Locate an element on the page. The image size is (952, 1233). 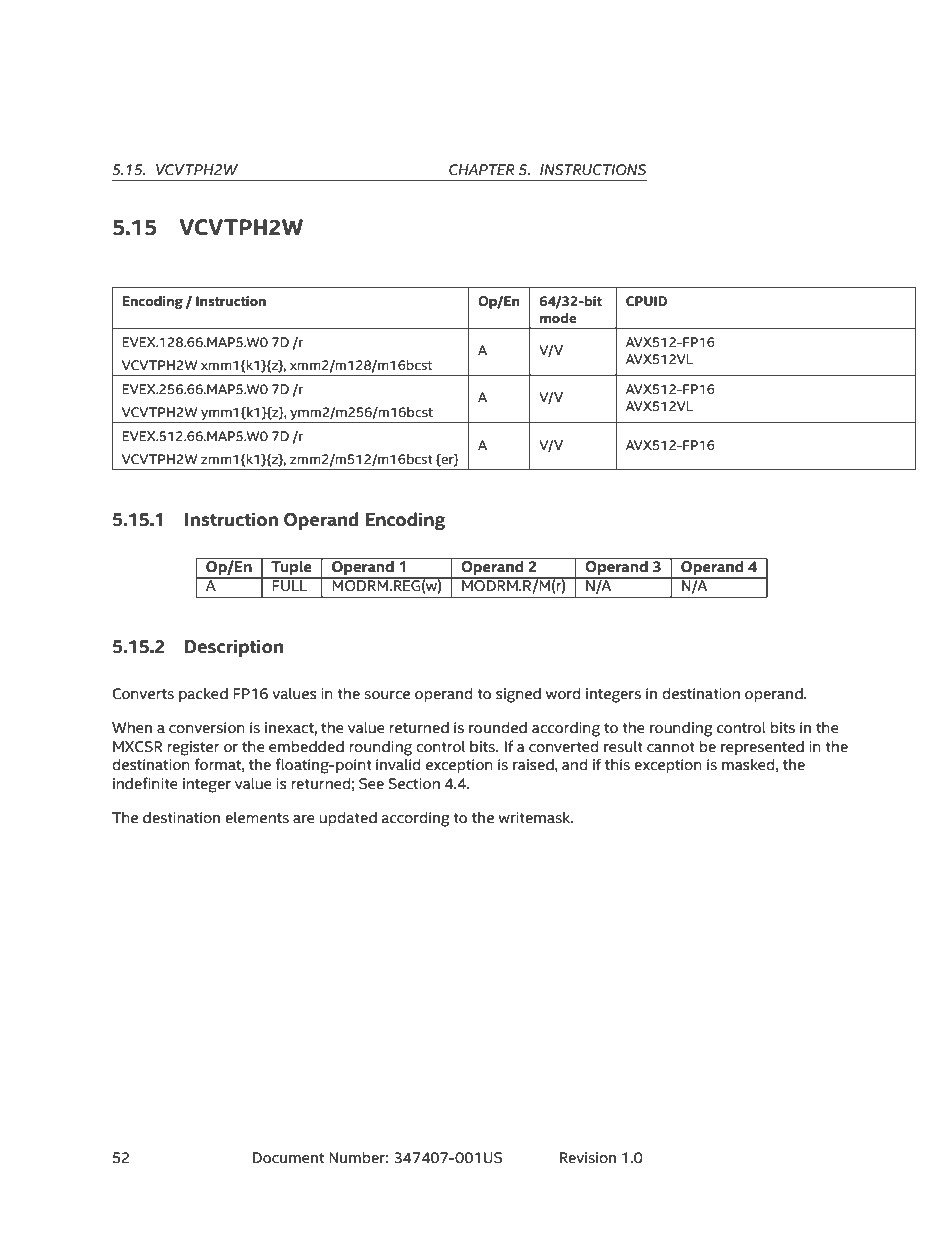
CPUID is located at coordinates (646, 301).
